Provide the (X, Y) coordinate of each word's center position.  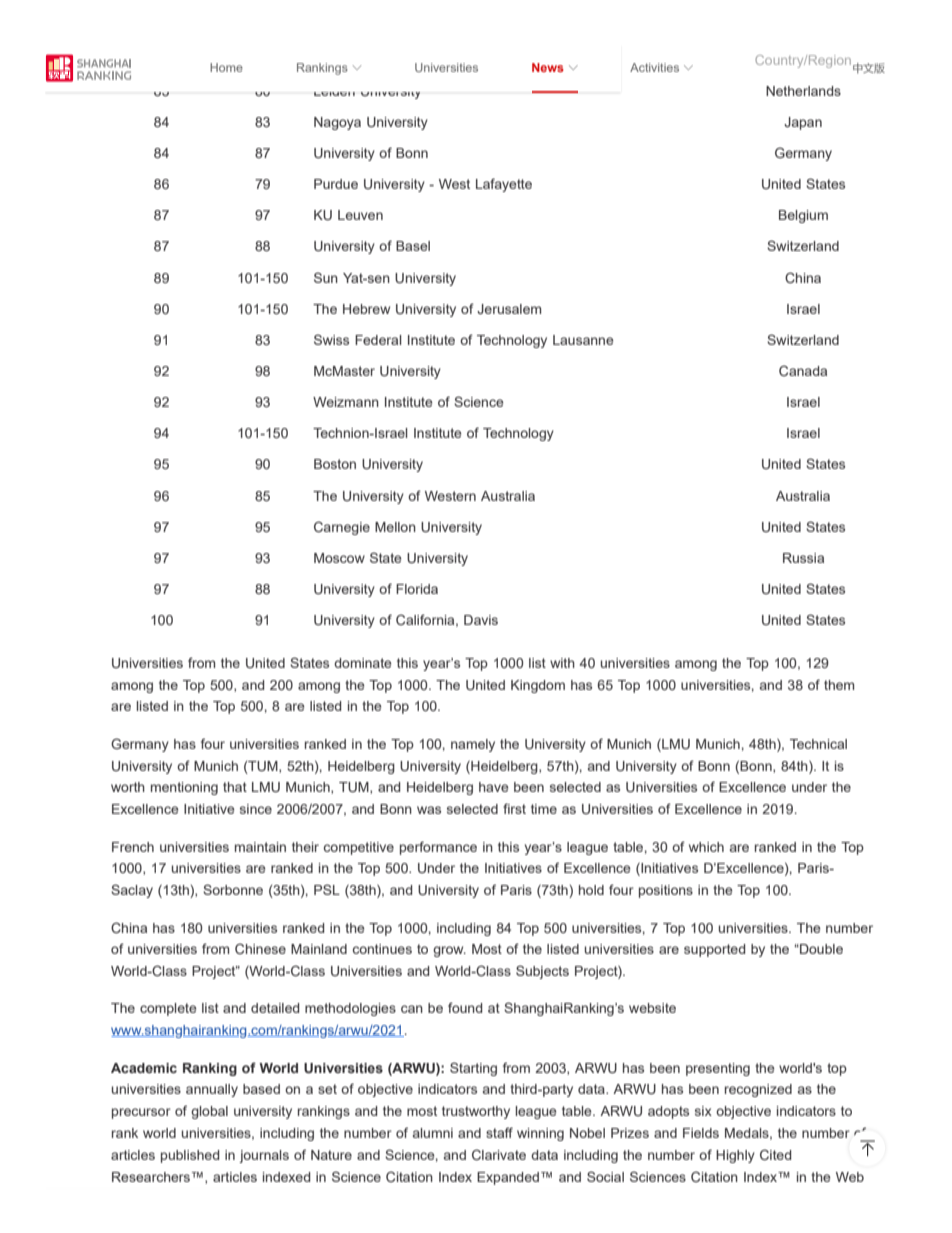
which (706, 847)
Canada (803, 370)
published (190, 1156)
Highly (735, 1156)
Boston (335, 464)
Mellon (395, 527)
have (494, 787)
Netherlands (803, 91)
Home (226, 67)
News (548, 67)
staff (499, 1132)
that (235, 787)
